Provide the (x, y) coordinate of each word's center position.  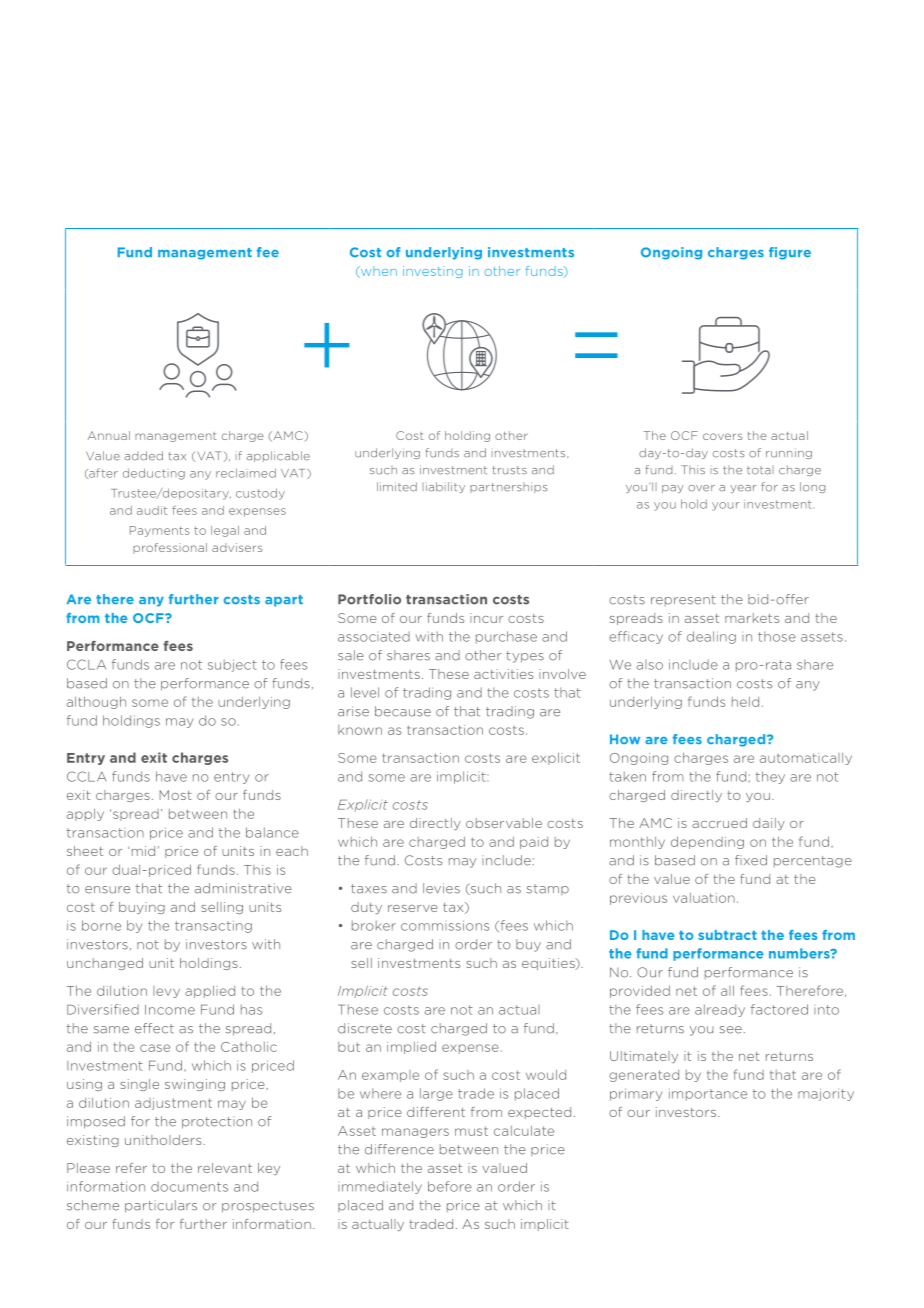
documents (189, 1186)
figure (790, 253)
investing (433, 272)
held (745, 702)
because (403, 711)
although (96, 702)
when (377, 272)
